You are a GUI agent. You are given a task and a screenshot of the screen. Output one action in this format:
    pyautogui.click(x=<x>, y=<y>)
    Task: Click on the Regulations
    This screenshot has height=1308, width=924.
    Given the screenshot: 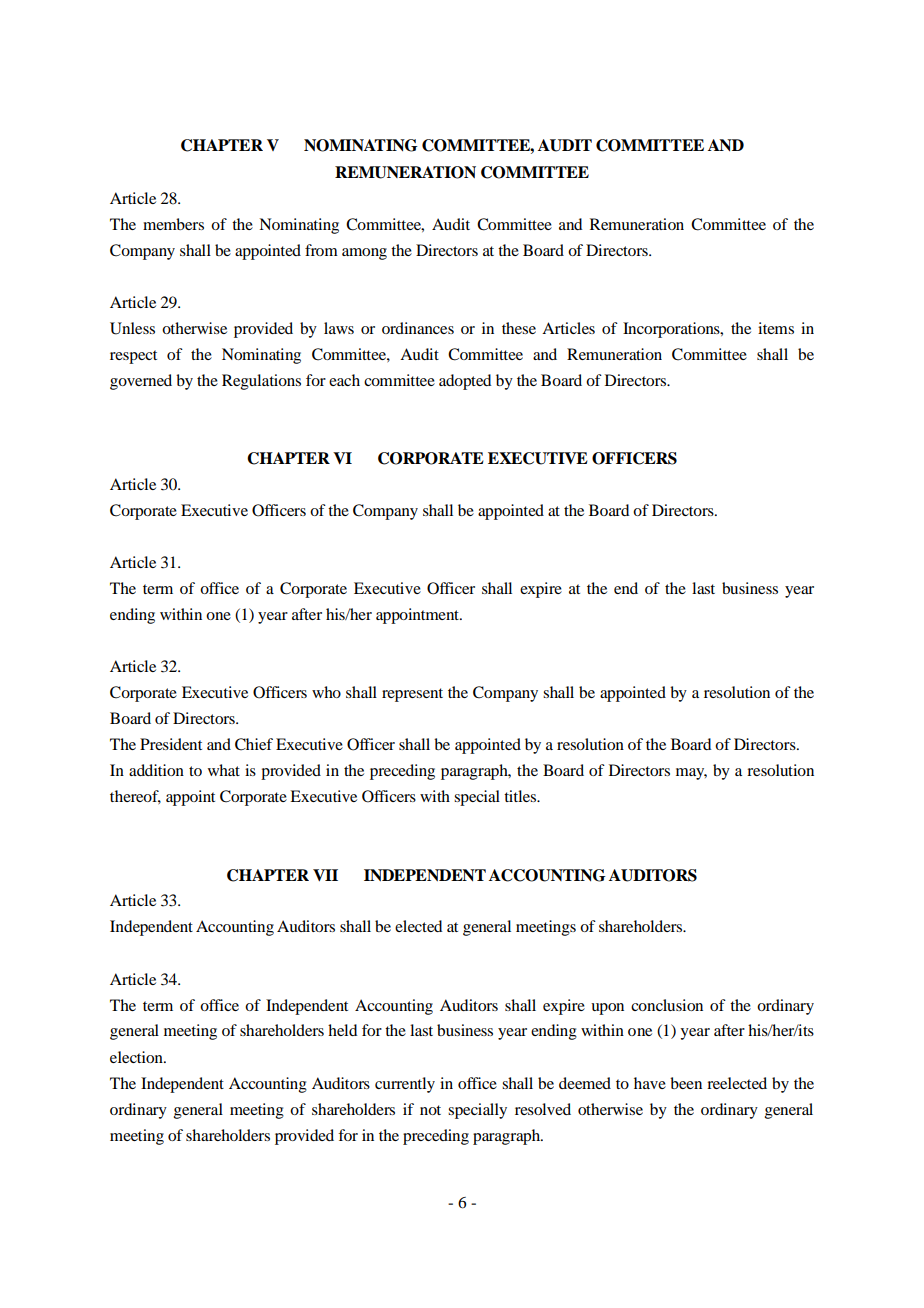 What is the action you would take?
    pyautogui.click(x=261, y=382)
